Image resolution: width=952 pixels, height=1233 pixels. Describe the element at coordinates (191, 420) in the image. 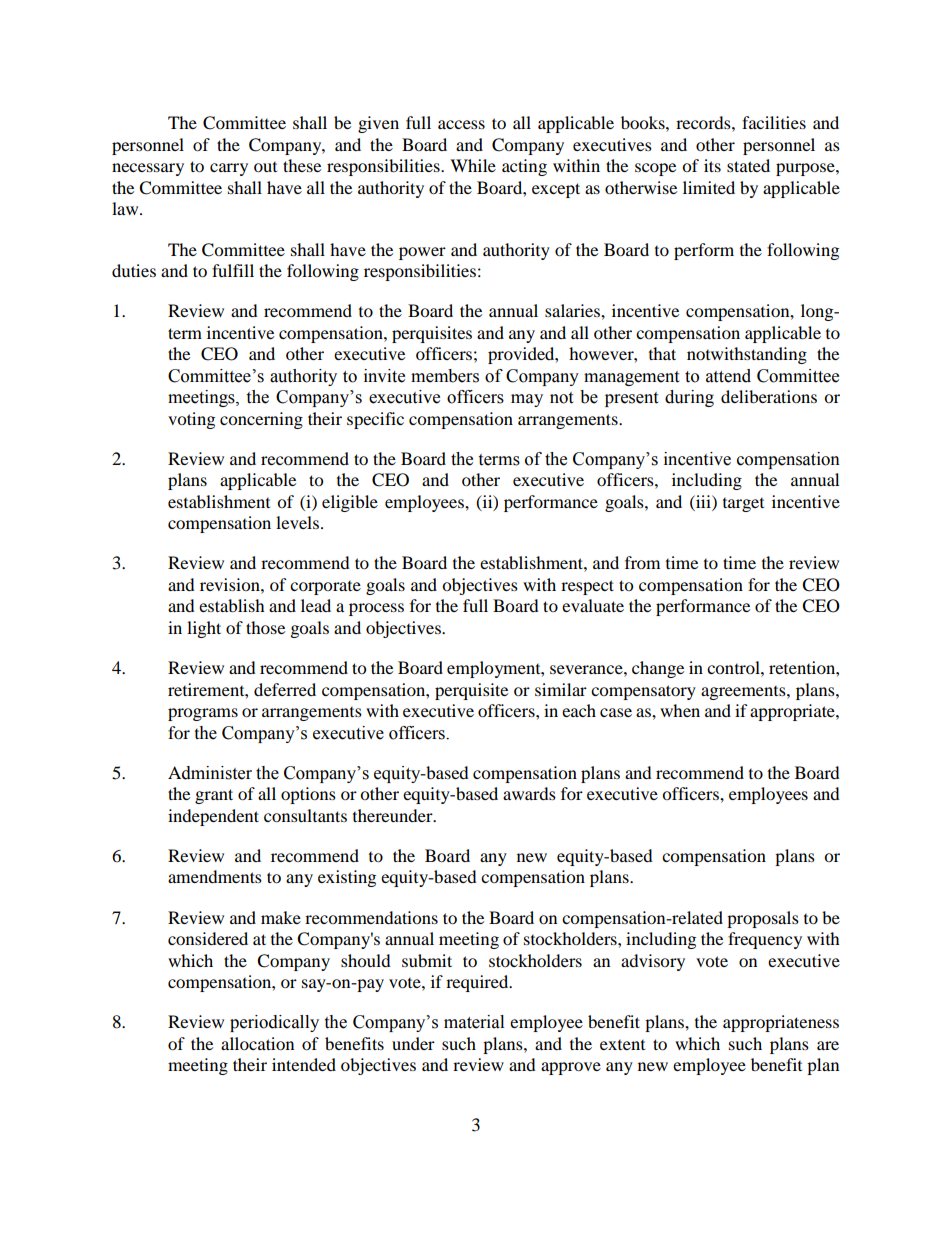

I see `voting` at that location.
